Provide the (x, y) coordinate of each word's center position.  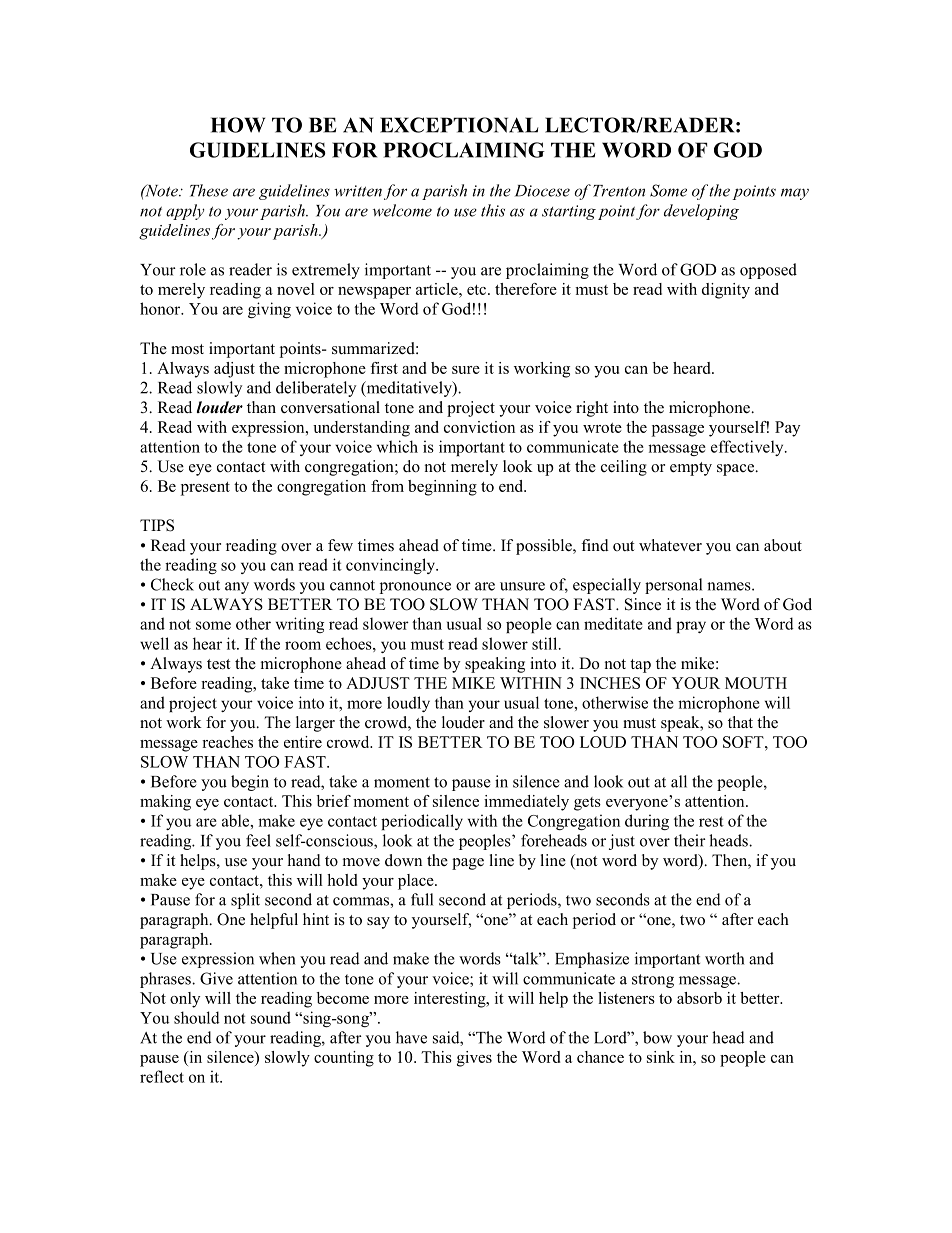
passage (678, 431)
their (690, 840)
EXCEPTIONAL (459, 125)
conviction (479, 427)
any (237, 588)
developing (701, 212)
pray (691, 627)
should (197, 1017)
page (468, 864)
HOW (238, 125)
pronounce (415, 588)
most (187, 349)
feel (258, 840)
